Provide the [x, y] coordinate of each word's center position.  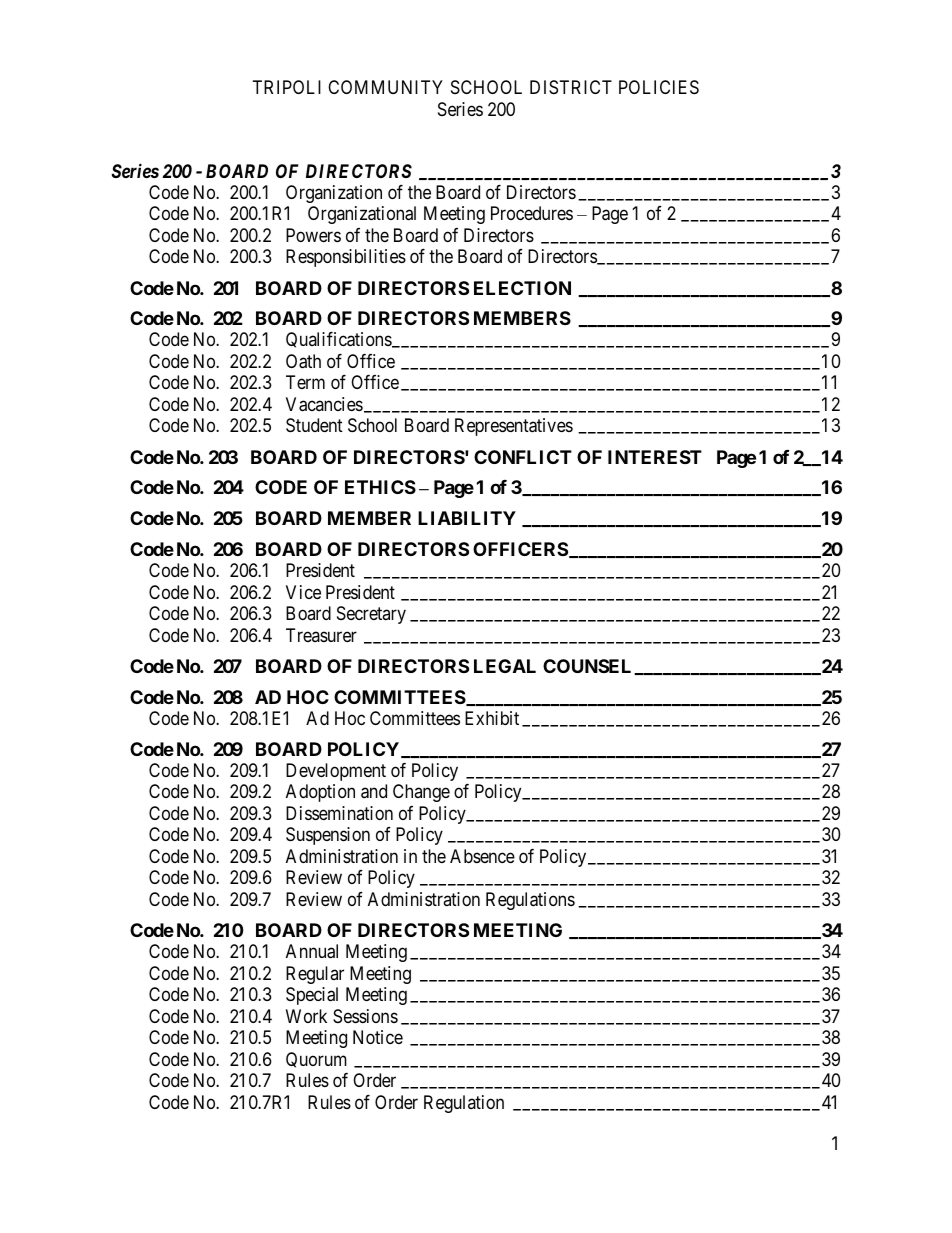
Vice [303, 592]
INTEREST [655, 457]
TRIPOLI [287, 87]
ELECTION [522, 288]
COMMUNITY [385, 87]
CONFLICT [523, 457]
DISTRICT [571, 87]
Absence [482, 856]
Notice [378, 1037]
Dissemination [339, 813]
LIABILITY [467, 518]
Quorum [316, 1060]
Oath [303, 361]
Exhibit [492, 718]
